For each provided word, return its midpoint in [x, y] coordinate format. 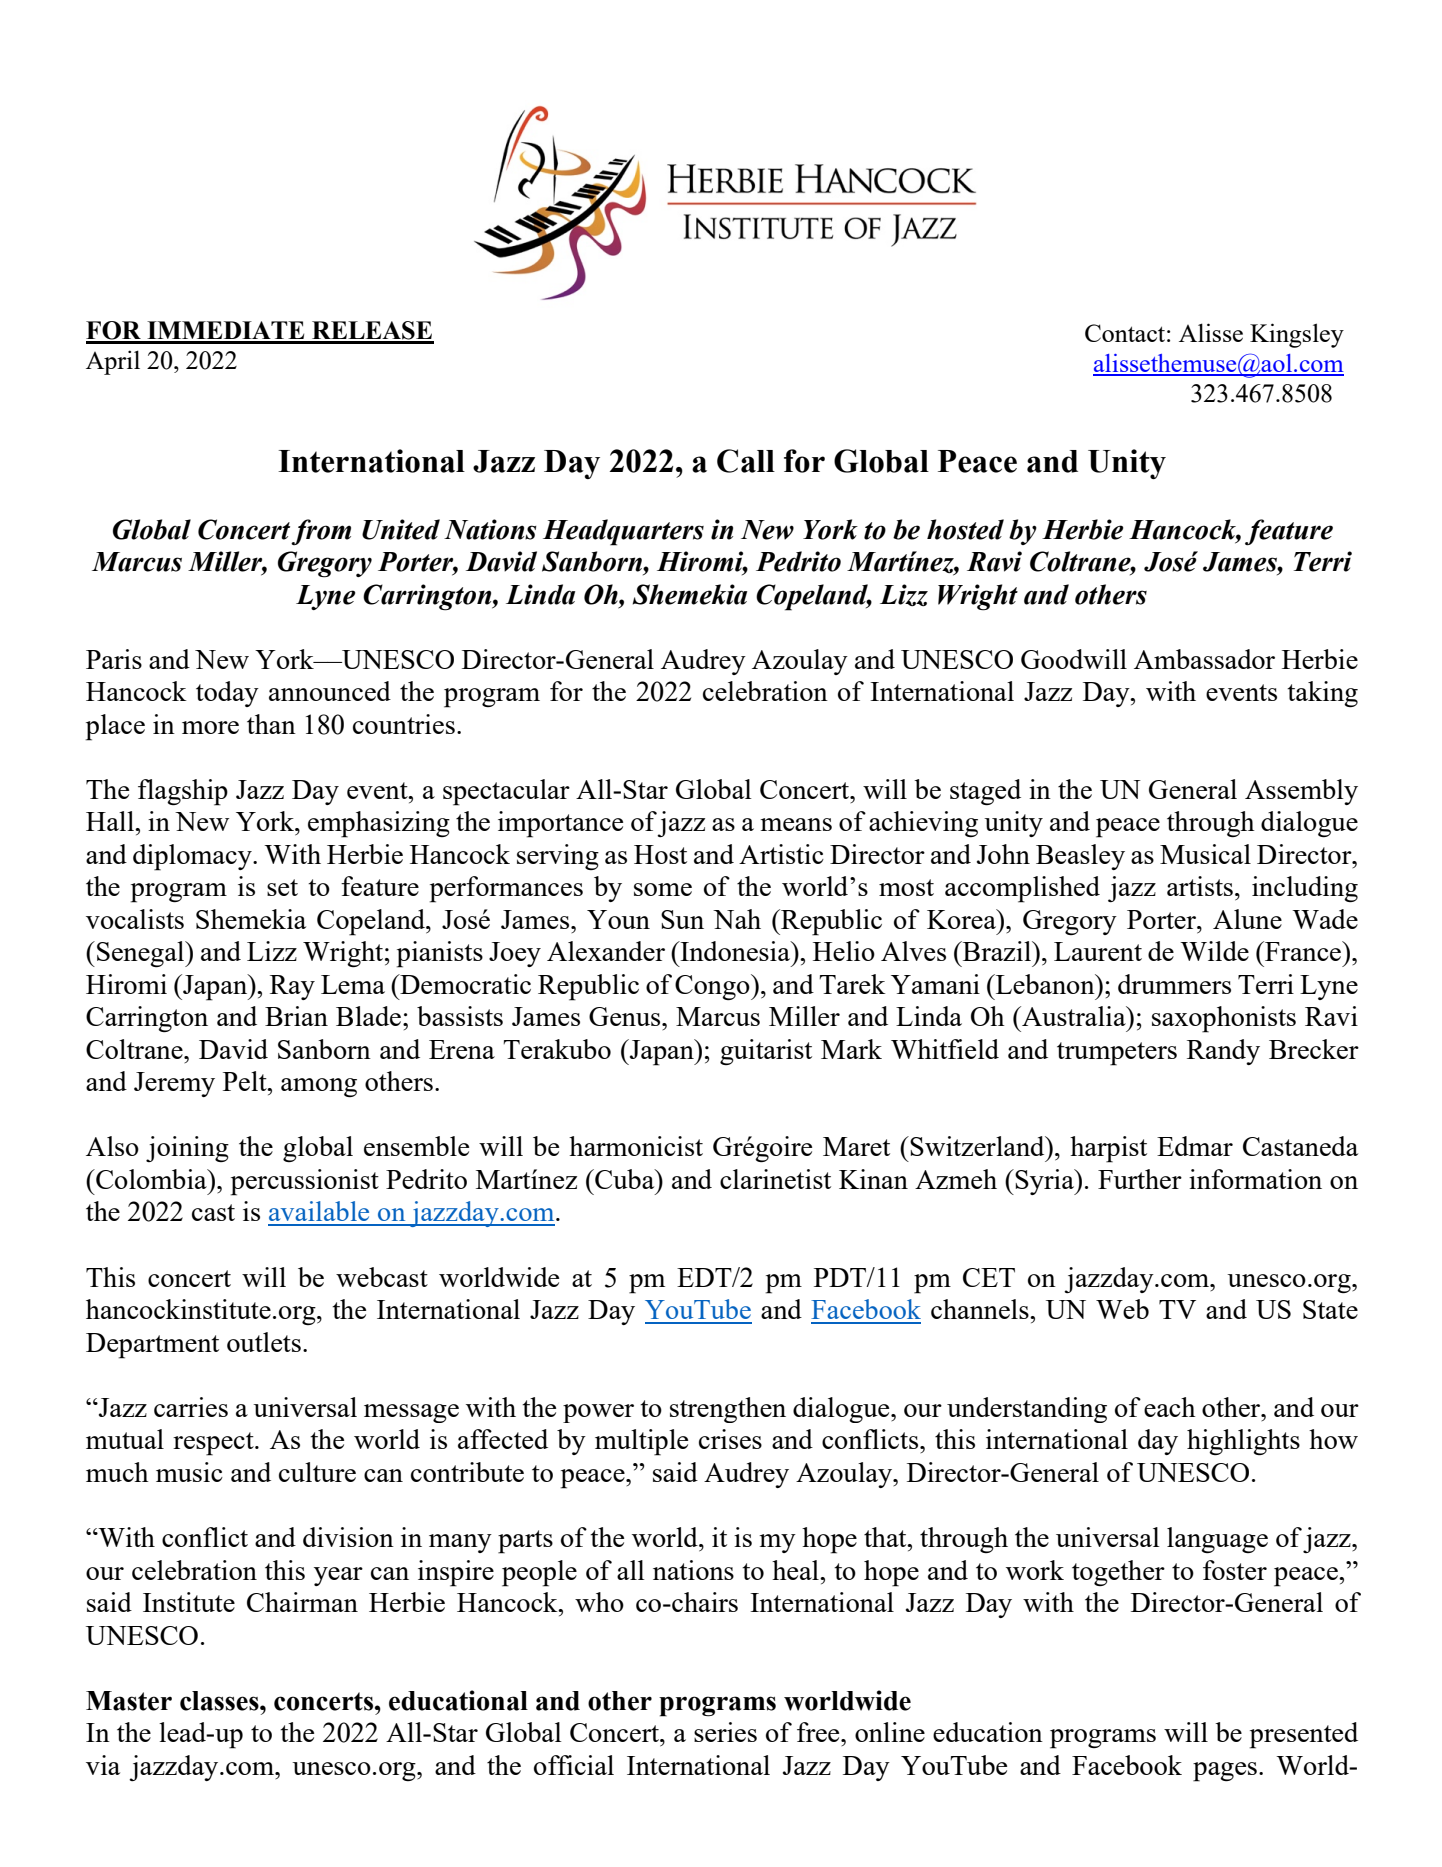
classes [220, 1701]
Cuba [625, 1179]
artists [1200, 886]
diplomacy [193, 857]
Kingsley [1297, 335]
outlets [264, 1342]
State [1330, 1309]
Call [746, 461]
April [113, 362]
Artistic [781, 854]
